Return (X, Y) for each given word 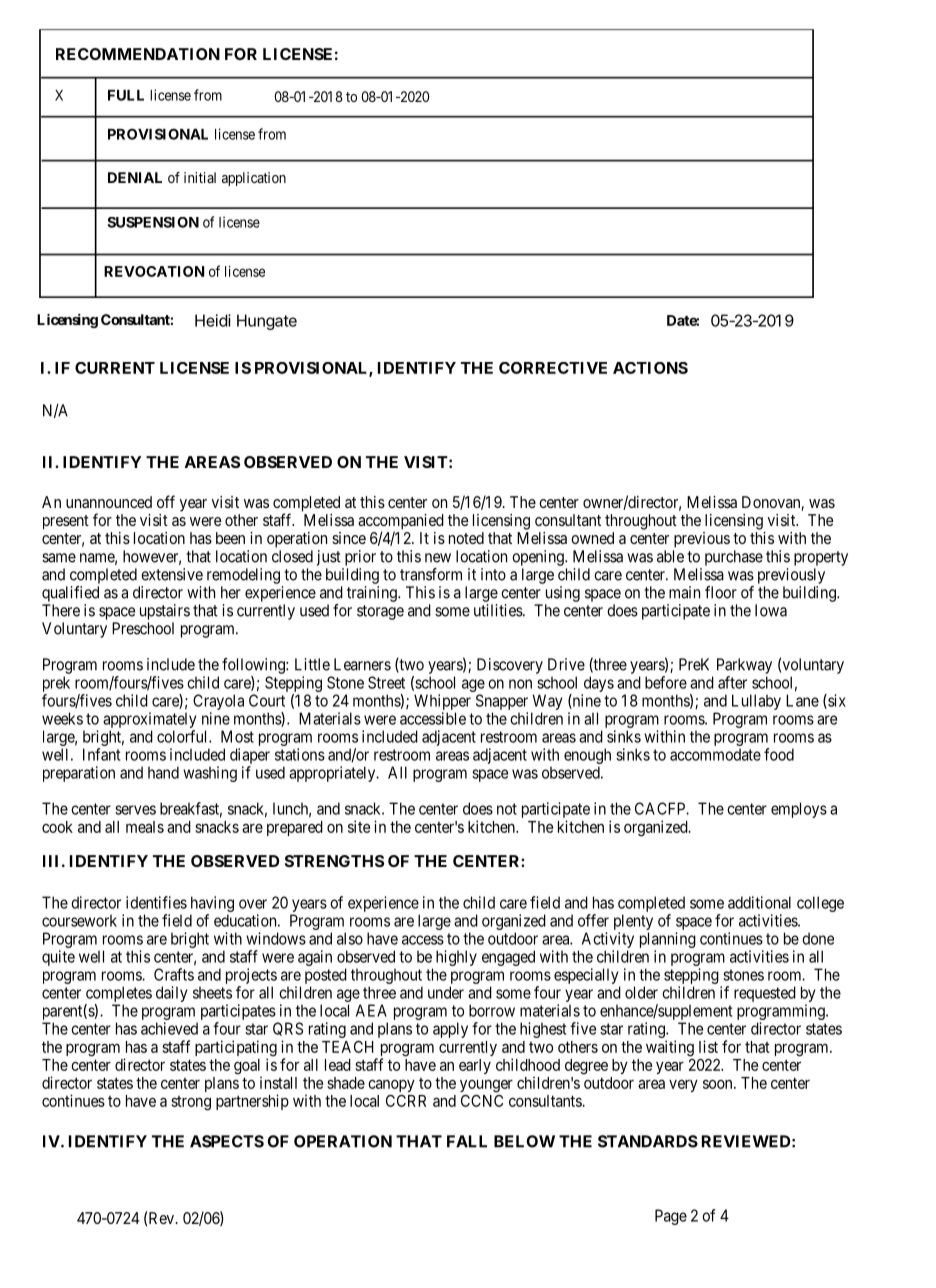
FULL (126, 95)
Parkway (744, 666)
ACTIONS (650, 368)
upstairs (165, 612)
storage (380, 612)
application (254, 179)
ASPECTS (227, 1141)
